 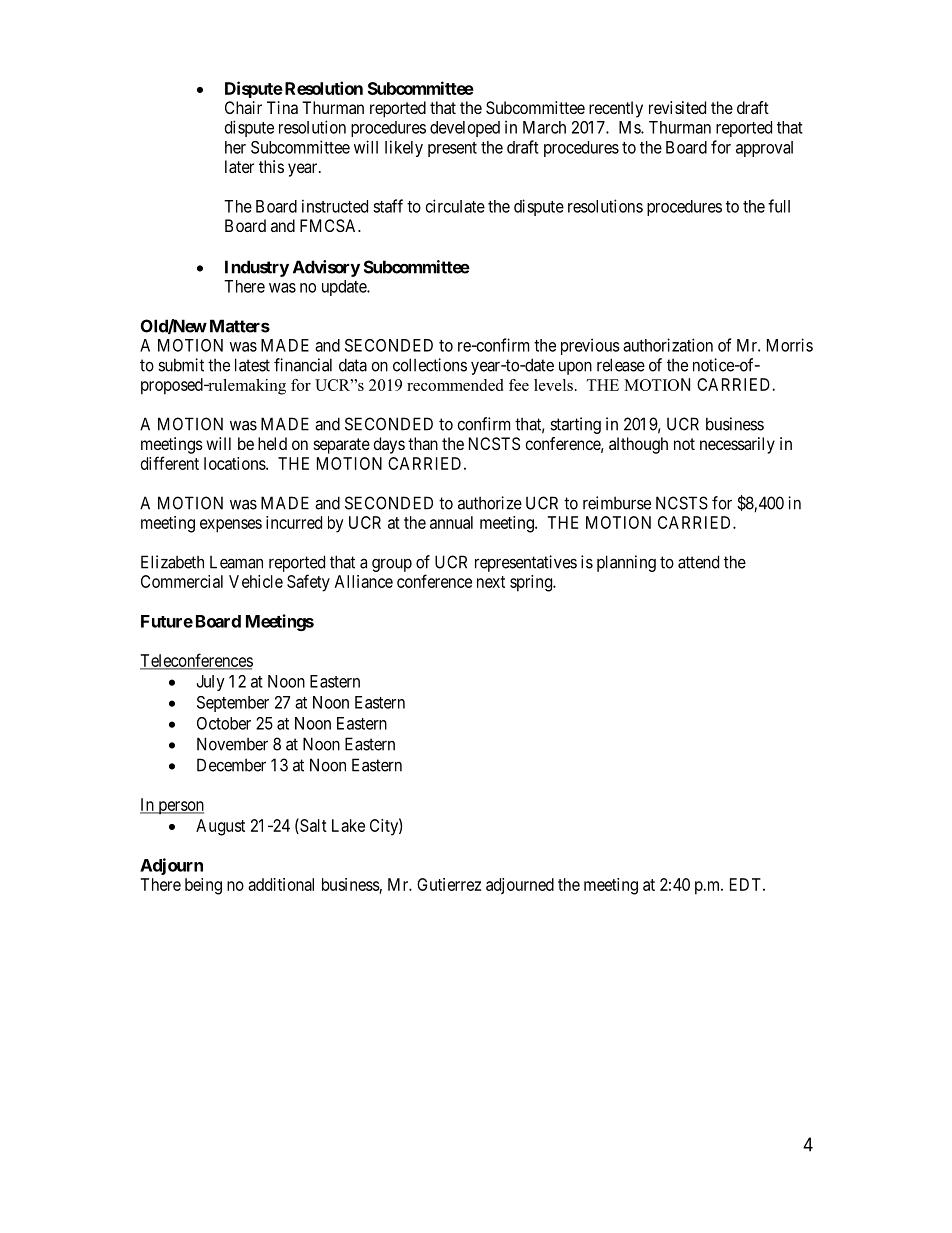 I want to click on developed, so click(x=465, y=129).
